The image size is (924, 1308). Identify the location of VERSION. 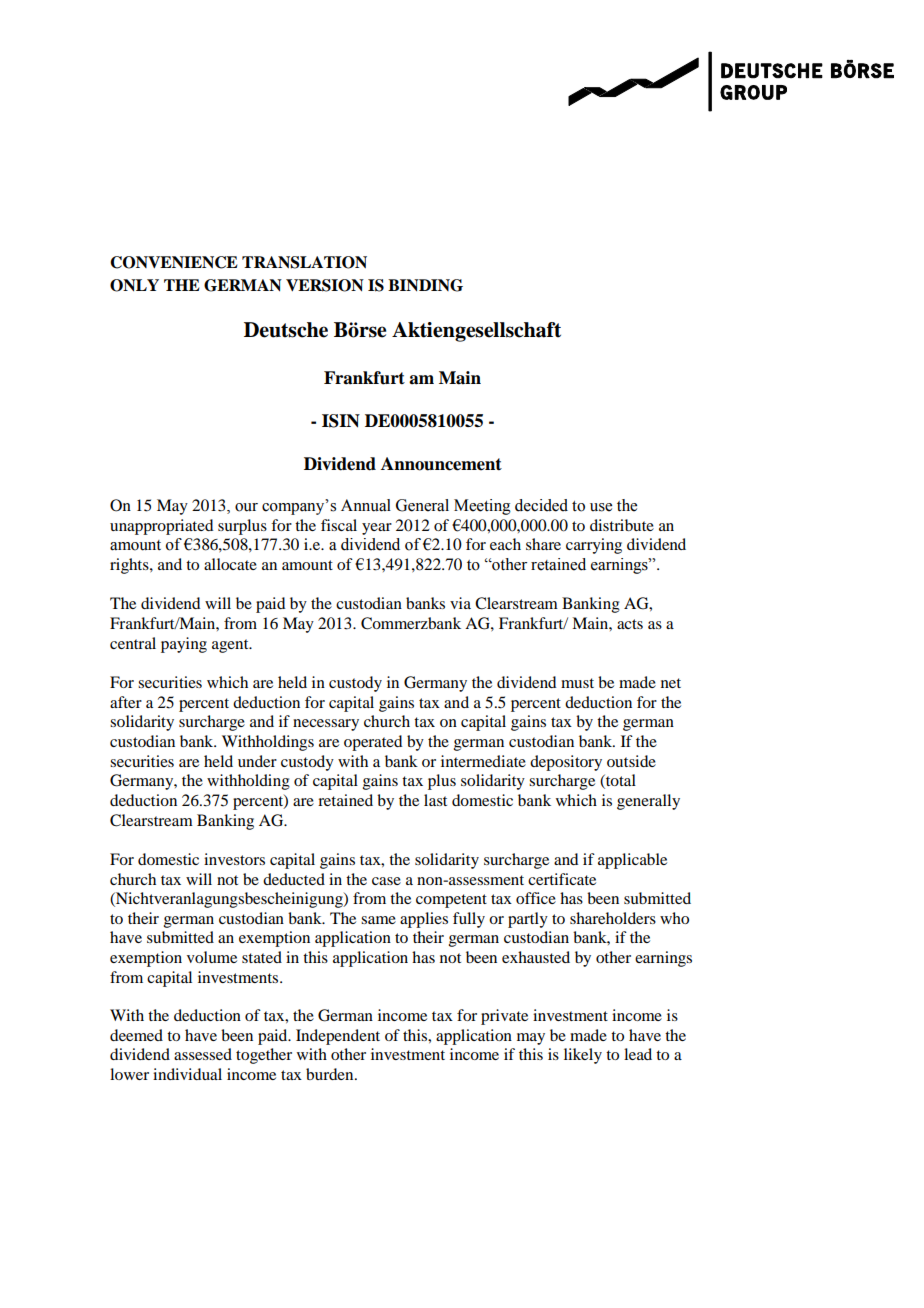
(325, 285).
